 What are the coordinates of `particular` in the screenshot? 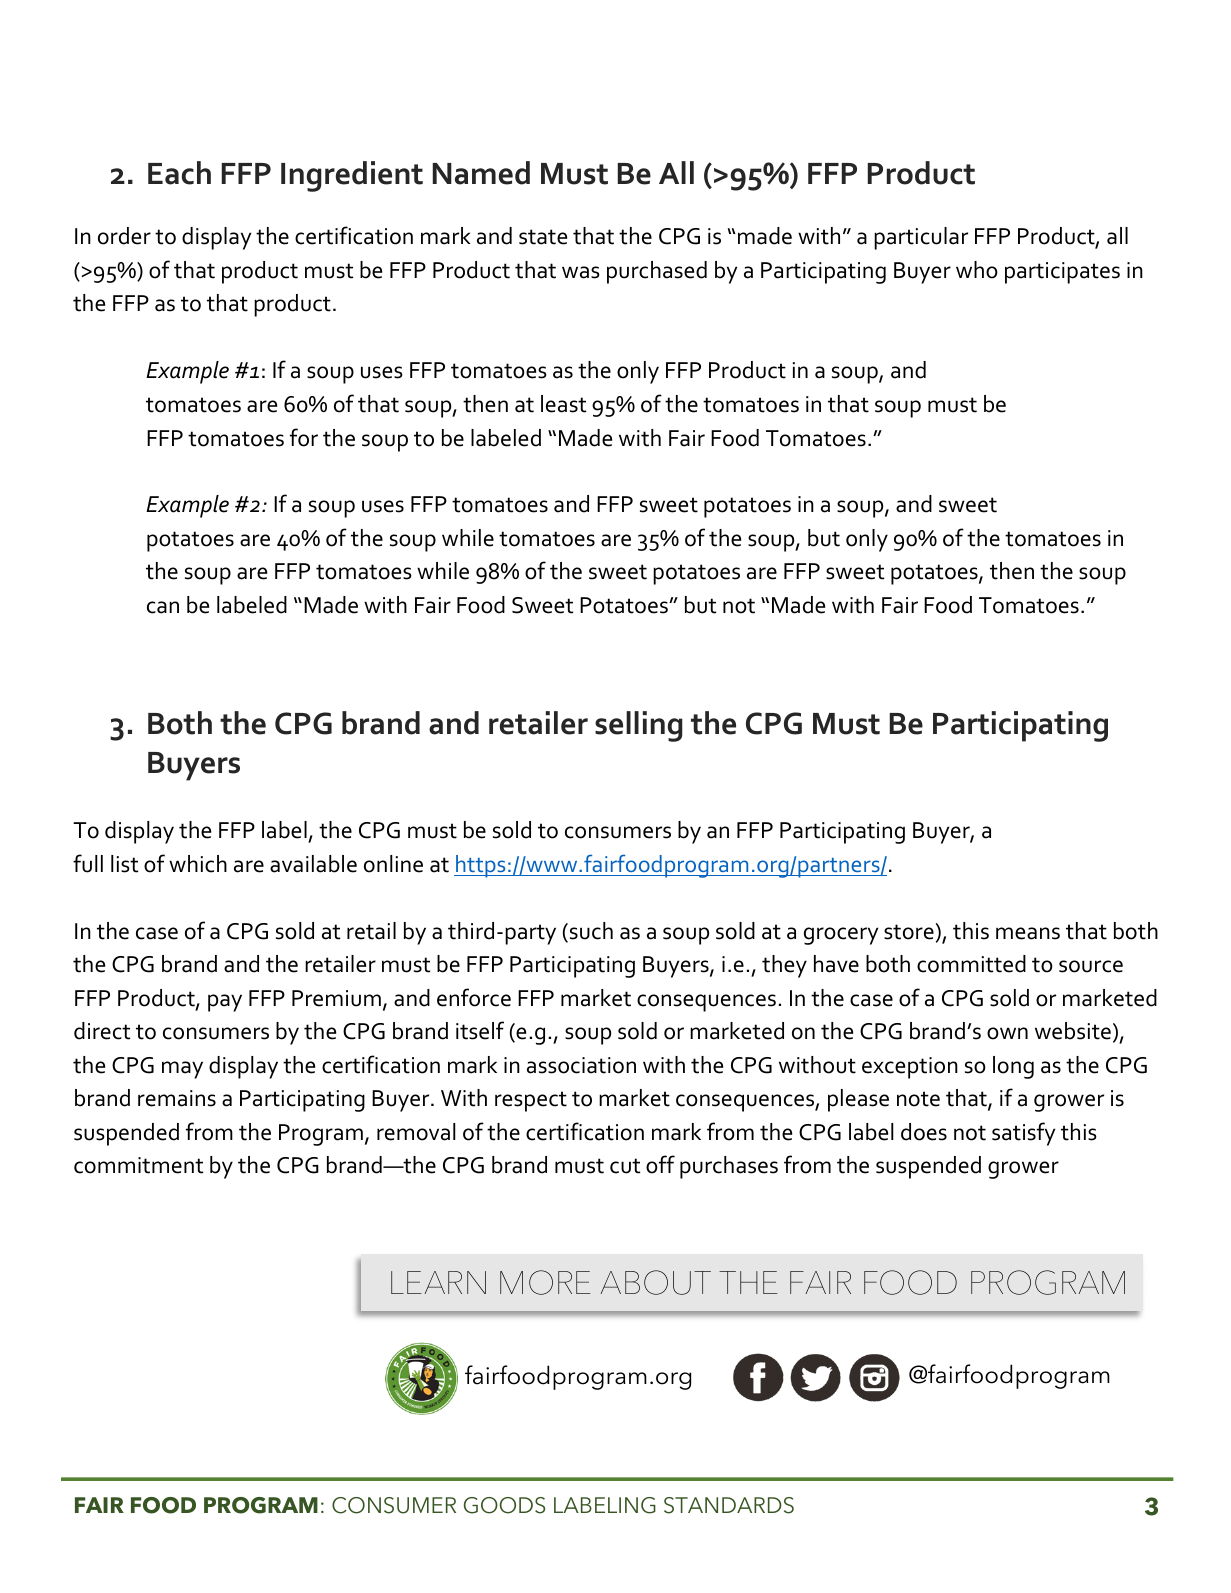 It's located at (921, 238).
